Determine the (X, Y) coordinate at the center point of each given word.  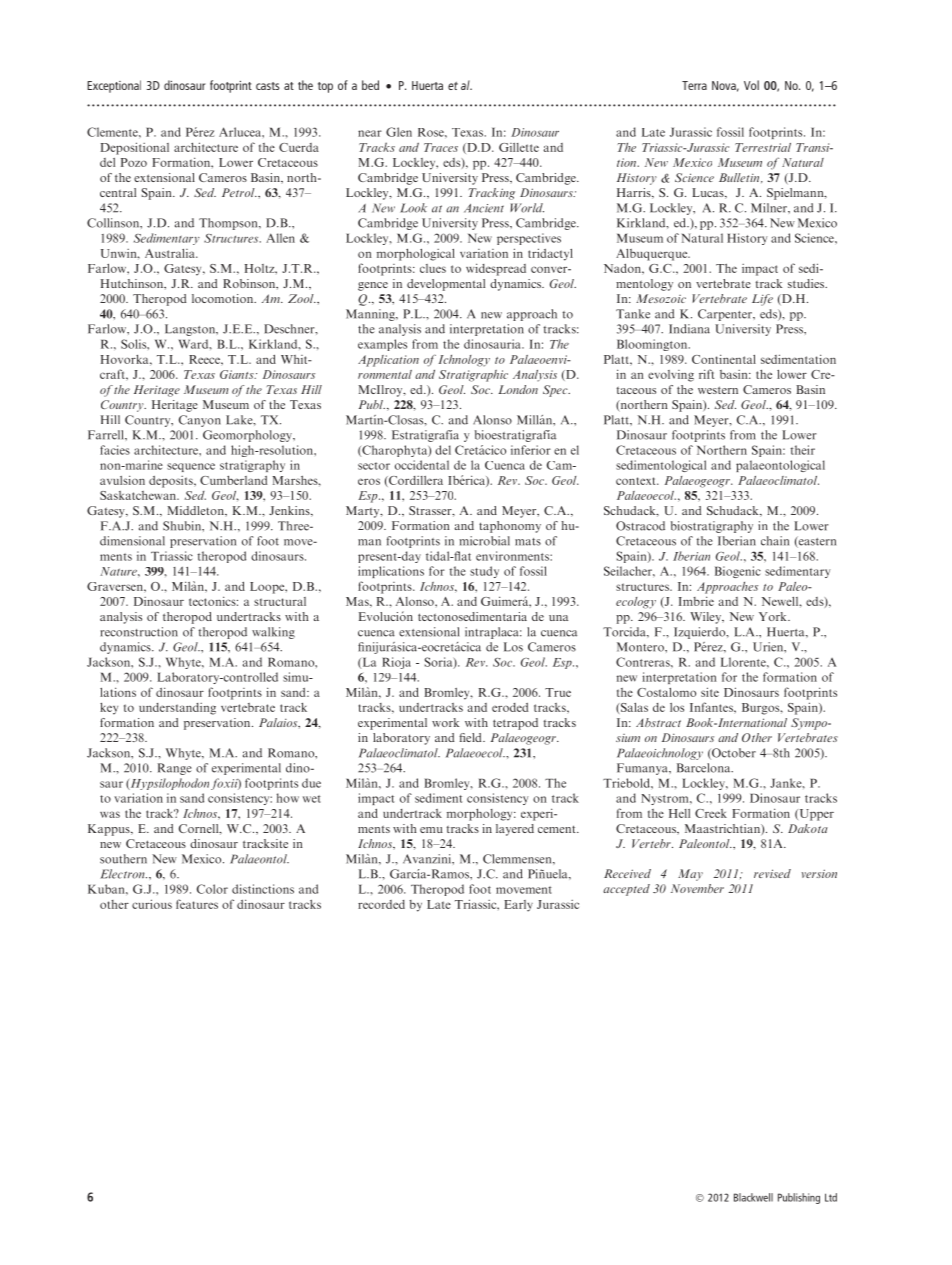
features (197, 904)
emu (431, 830)
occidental (422, 465)
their (803, 450)
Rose (432, 132)
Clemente (113, 132)
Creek (711, 813)
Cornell (200, 829)
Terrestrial (763, 147)
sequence (191, 467)
